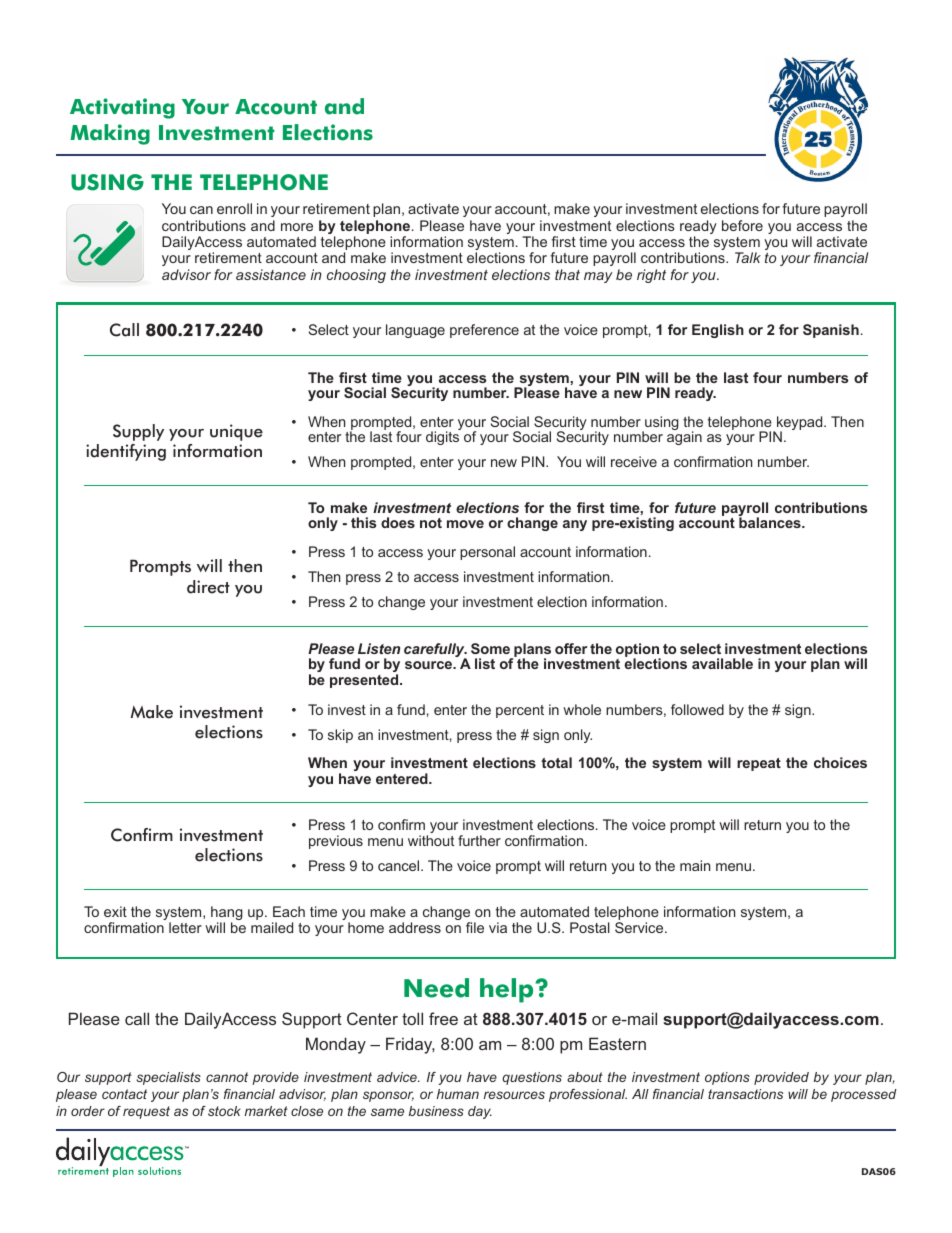 This screenshot has height=1233, width=952. Describe the element at coordinates (458, 1094) in the screenshot. I see `human` at that location.
